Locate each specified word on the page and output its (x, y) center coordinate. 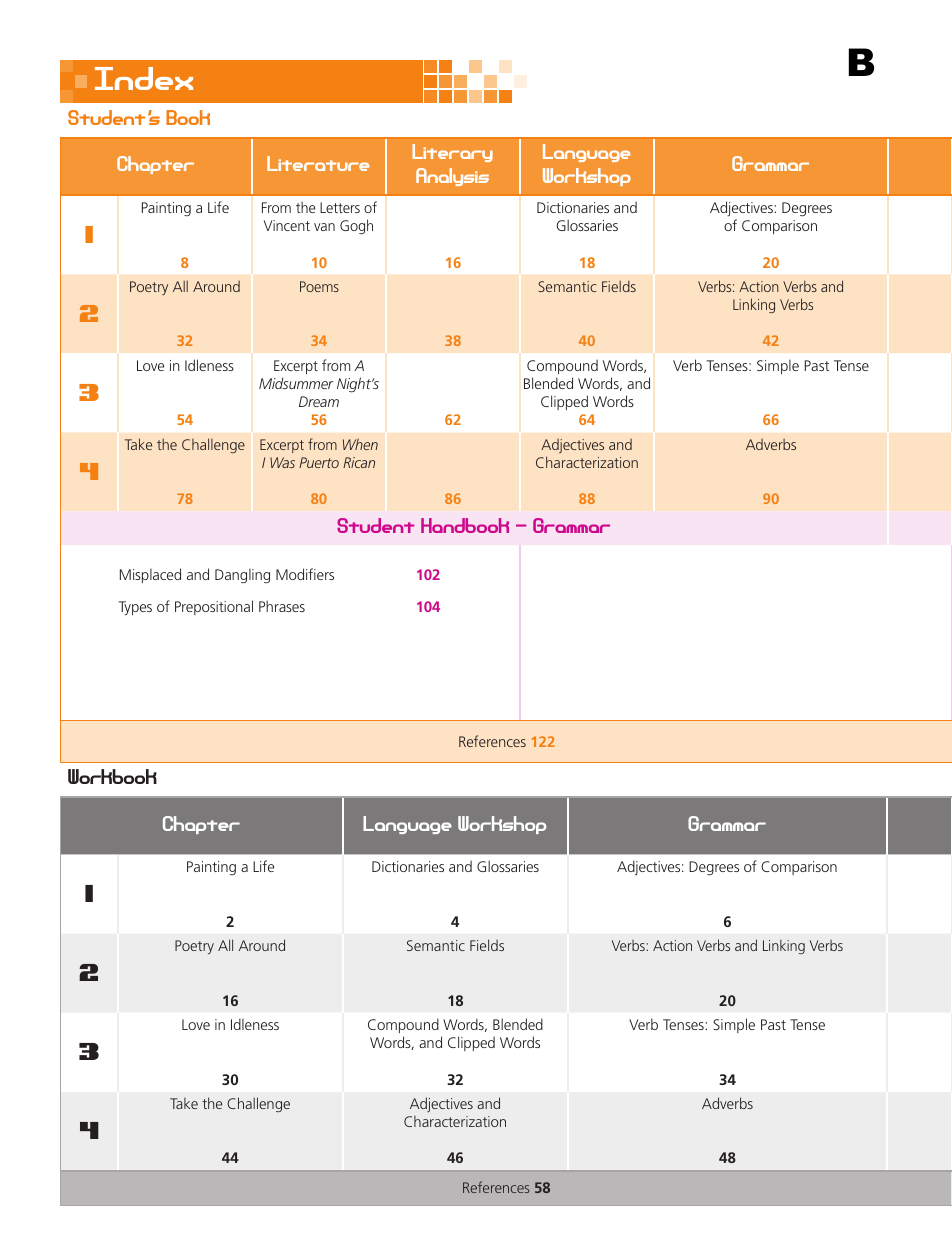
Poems (319, 286)
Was (282, 462)
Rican (359, 462)
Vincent (287, 225)
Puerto (319, 462)
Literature (318, 163)
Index (144, 78)
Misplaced (150, 575)
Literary (452, 153)
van (324, 227)
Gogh (356, 227)
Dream (319, 401)
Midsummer (296, 383)
